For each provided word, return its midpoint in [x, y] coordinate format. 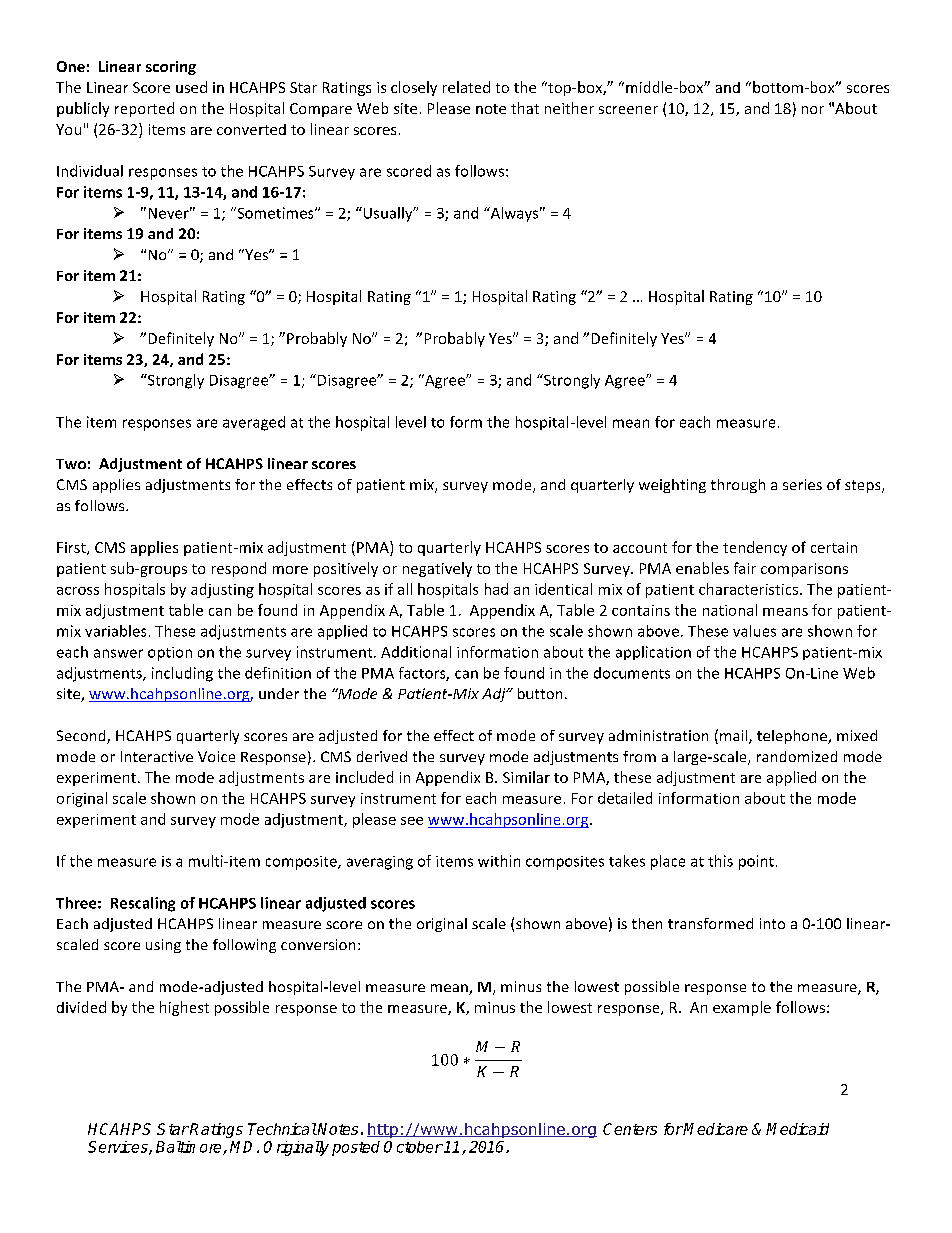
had [496, 589]
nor [813, 110]
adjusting [222, 590]
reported [144, 109]
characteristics [750, 589]
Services [119, 1148]
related [466, 87]
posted [356, 1148]
